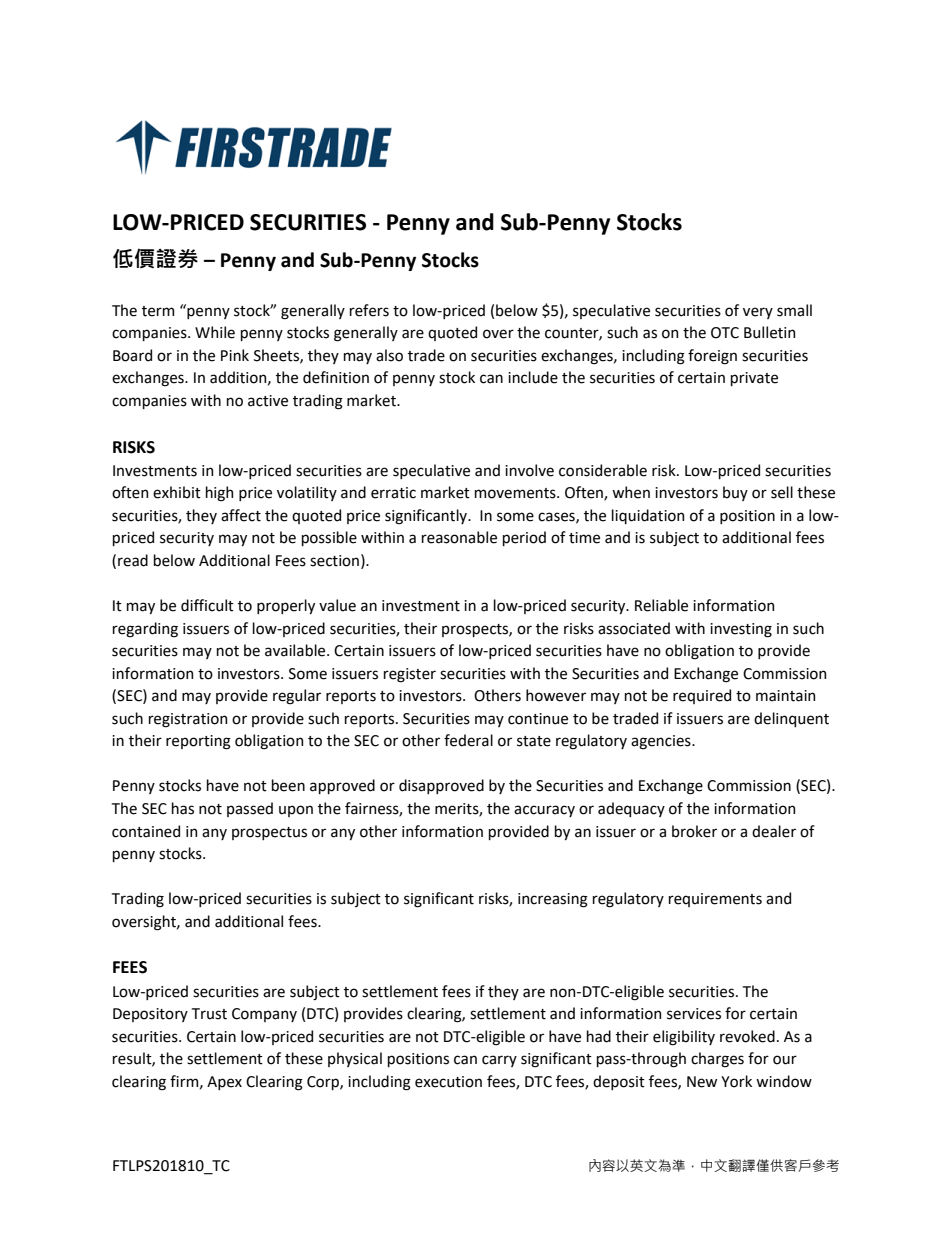  I want to click on reasonable, so click(459, 537).
